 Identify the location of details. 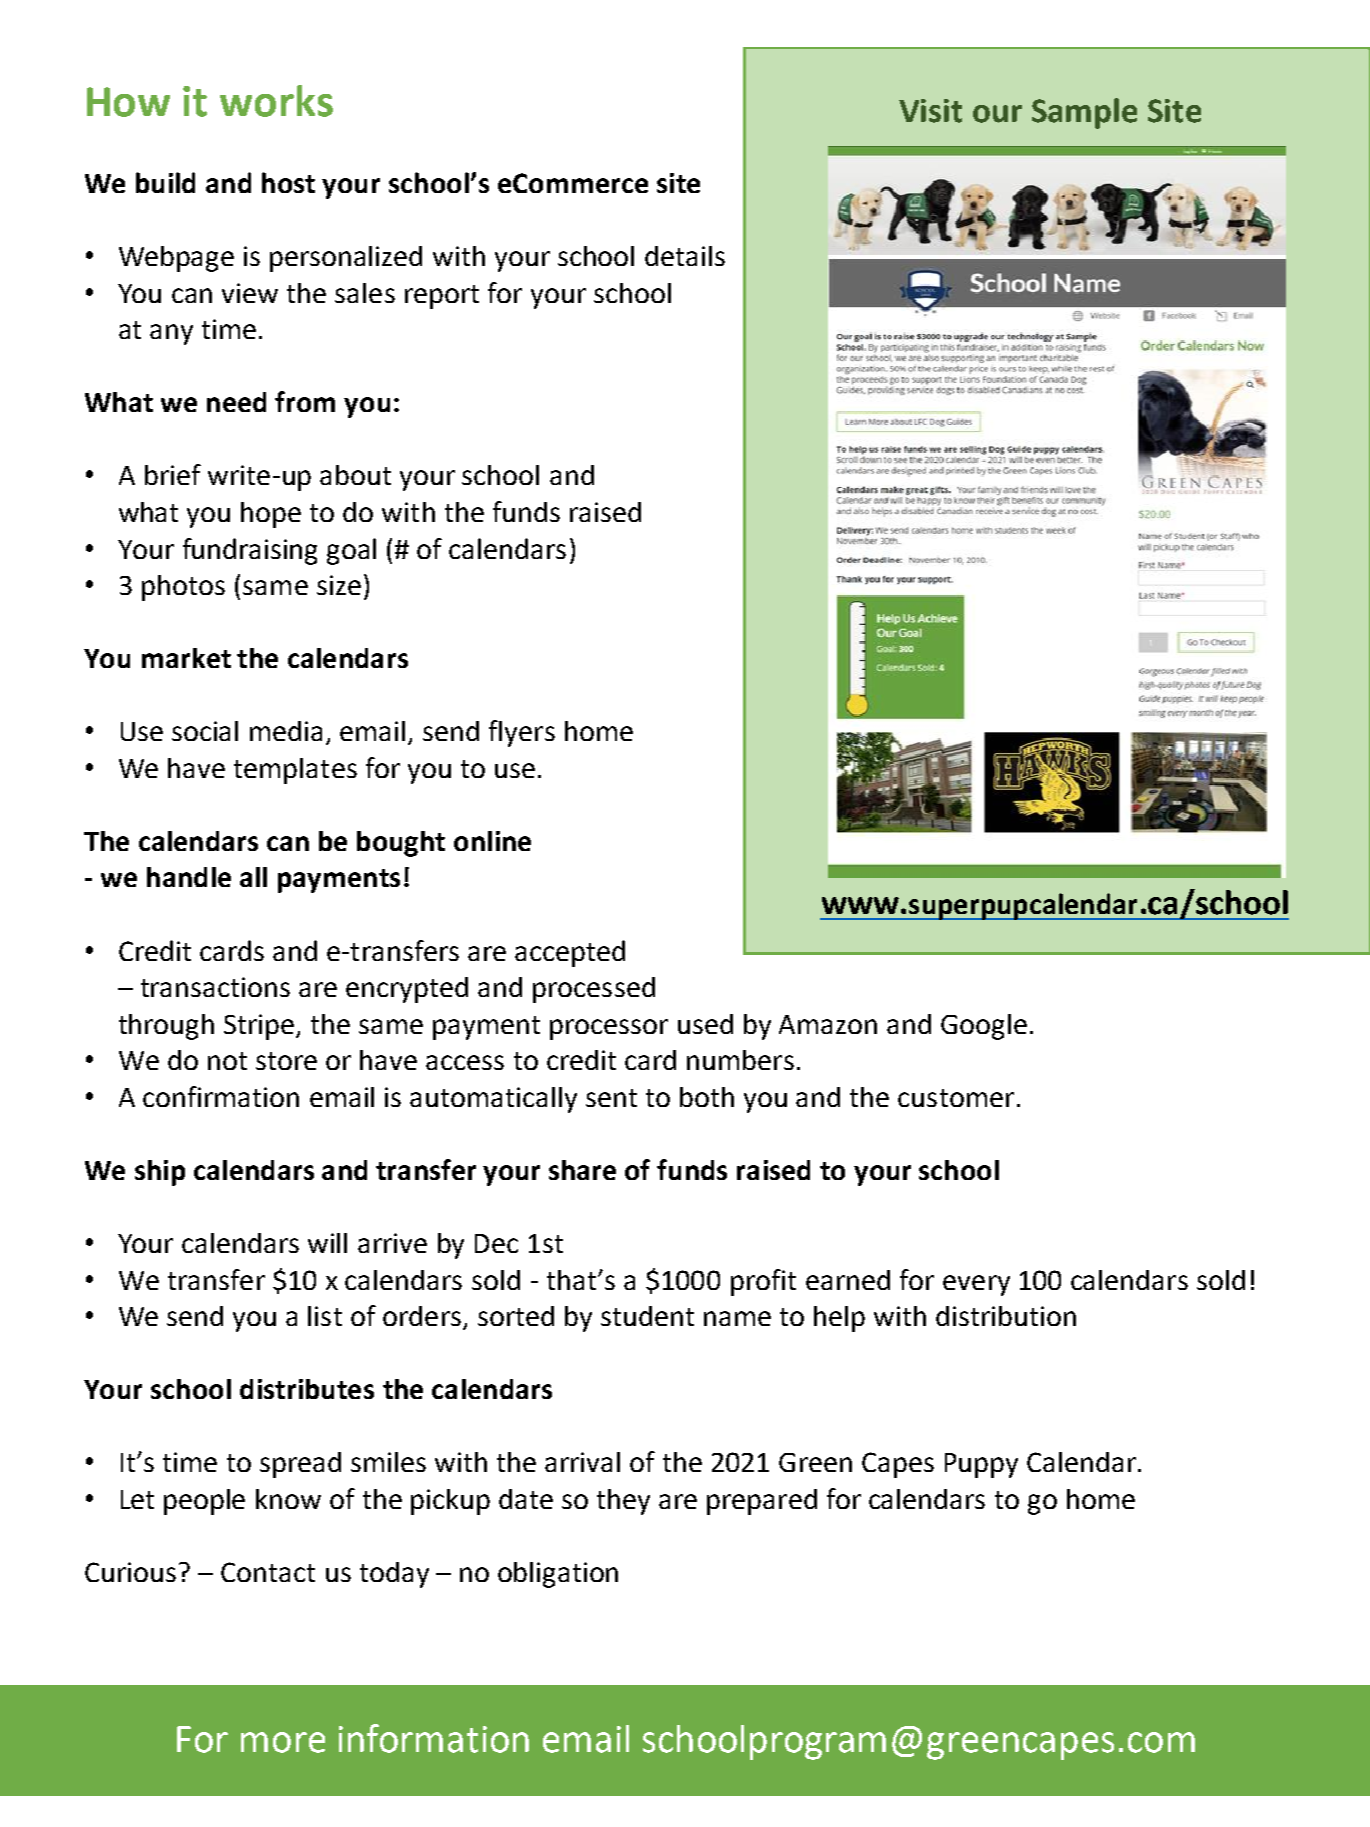
(685, 256).
